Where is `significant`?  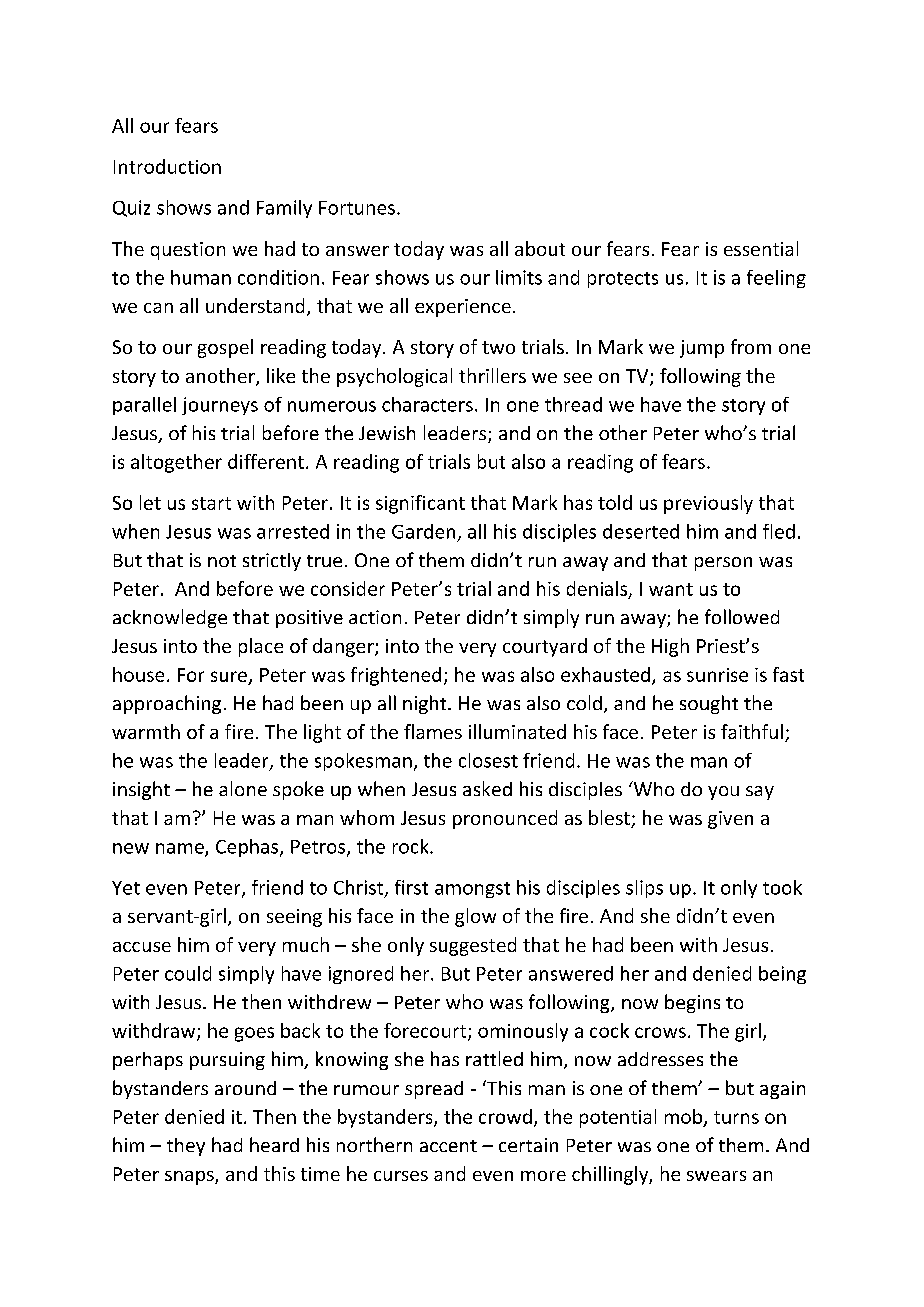
significant is located at coordinates (420, 504).
